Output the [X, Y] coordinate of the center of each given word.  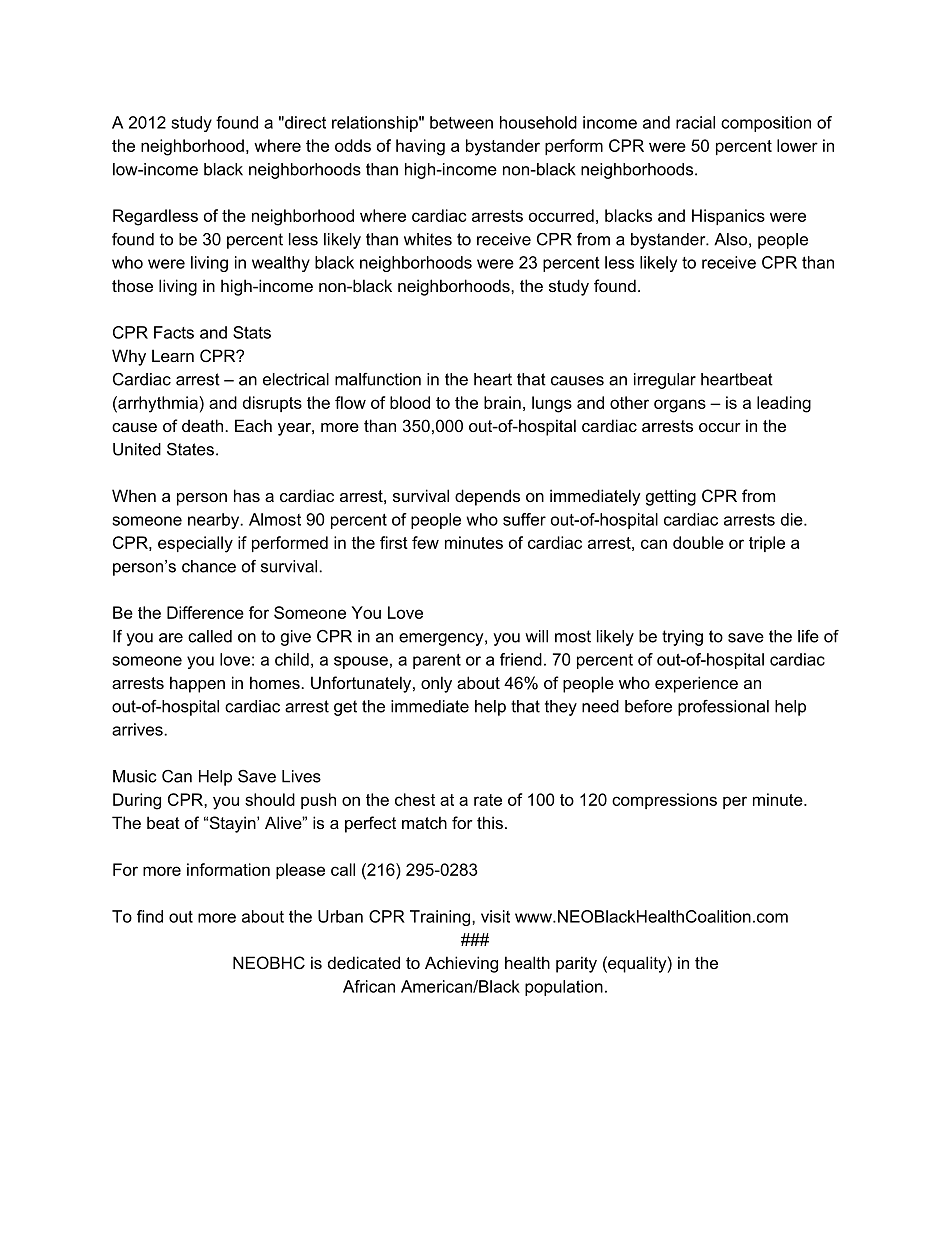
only [436, 684]
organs [680, 406]
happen [197, 684]
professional [723, 708]
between [461, 122]
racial [695, 122]
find [150, 916]
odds [353, 145]
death [202, 425]
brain [502, 402]
